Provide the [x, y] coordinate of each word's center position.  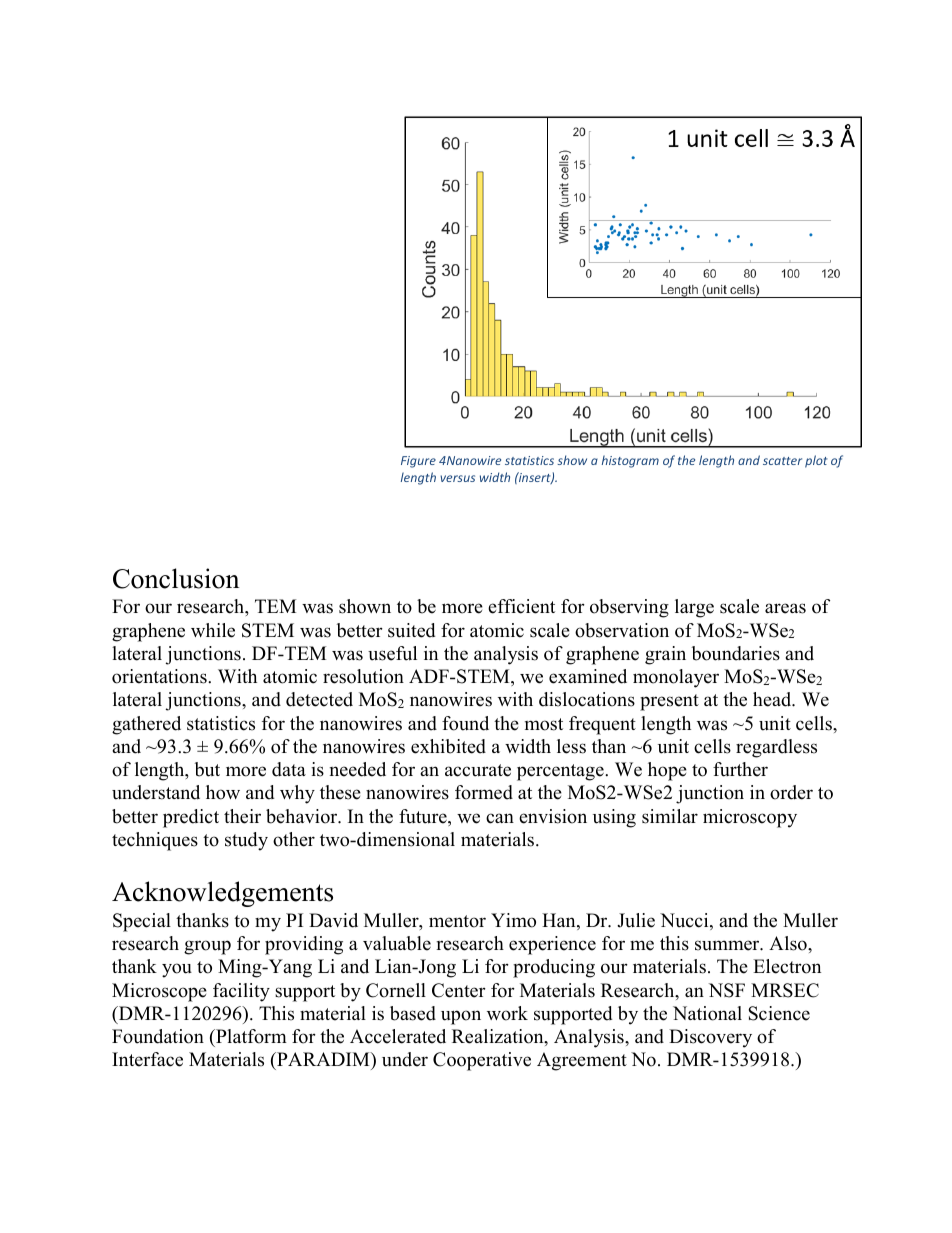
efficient [521, 606]
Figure [418, 462]
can [500, 818]
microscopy [750, 818]
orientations [160, 676]
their [242, 816]
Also [789, 943]
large [694, 608]
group [207, 947]
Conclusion [176, 578]
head [773, 699]
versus [457, 478]
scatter [782, 461]
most [544, 724]
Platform [250, 1036]
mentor [457, 921]
